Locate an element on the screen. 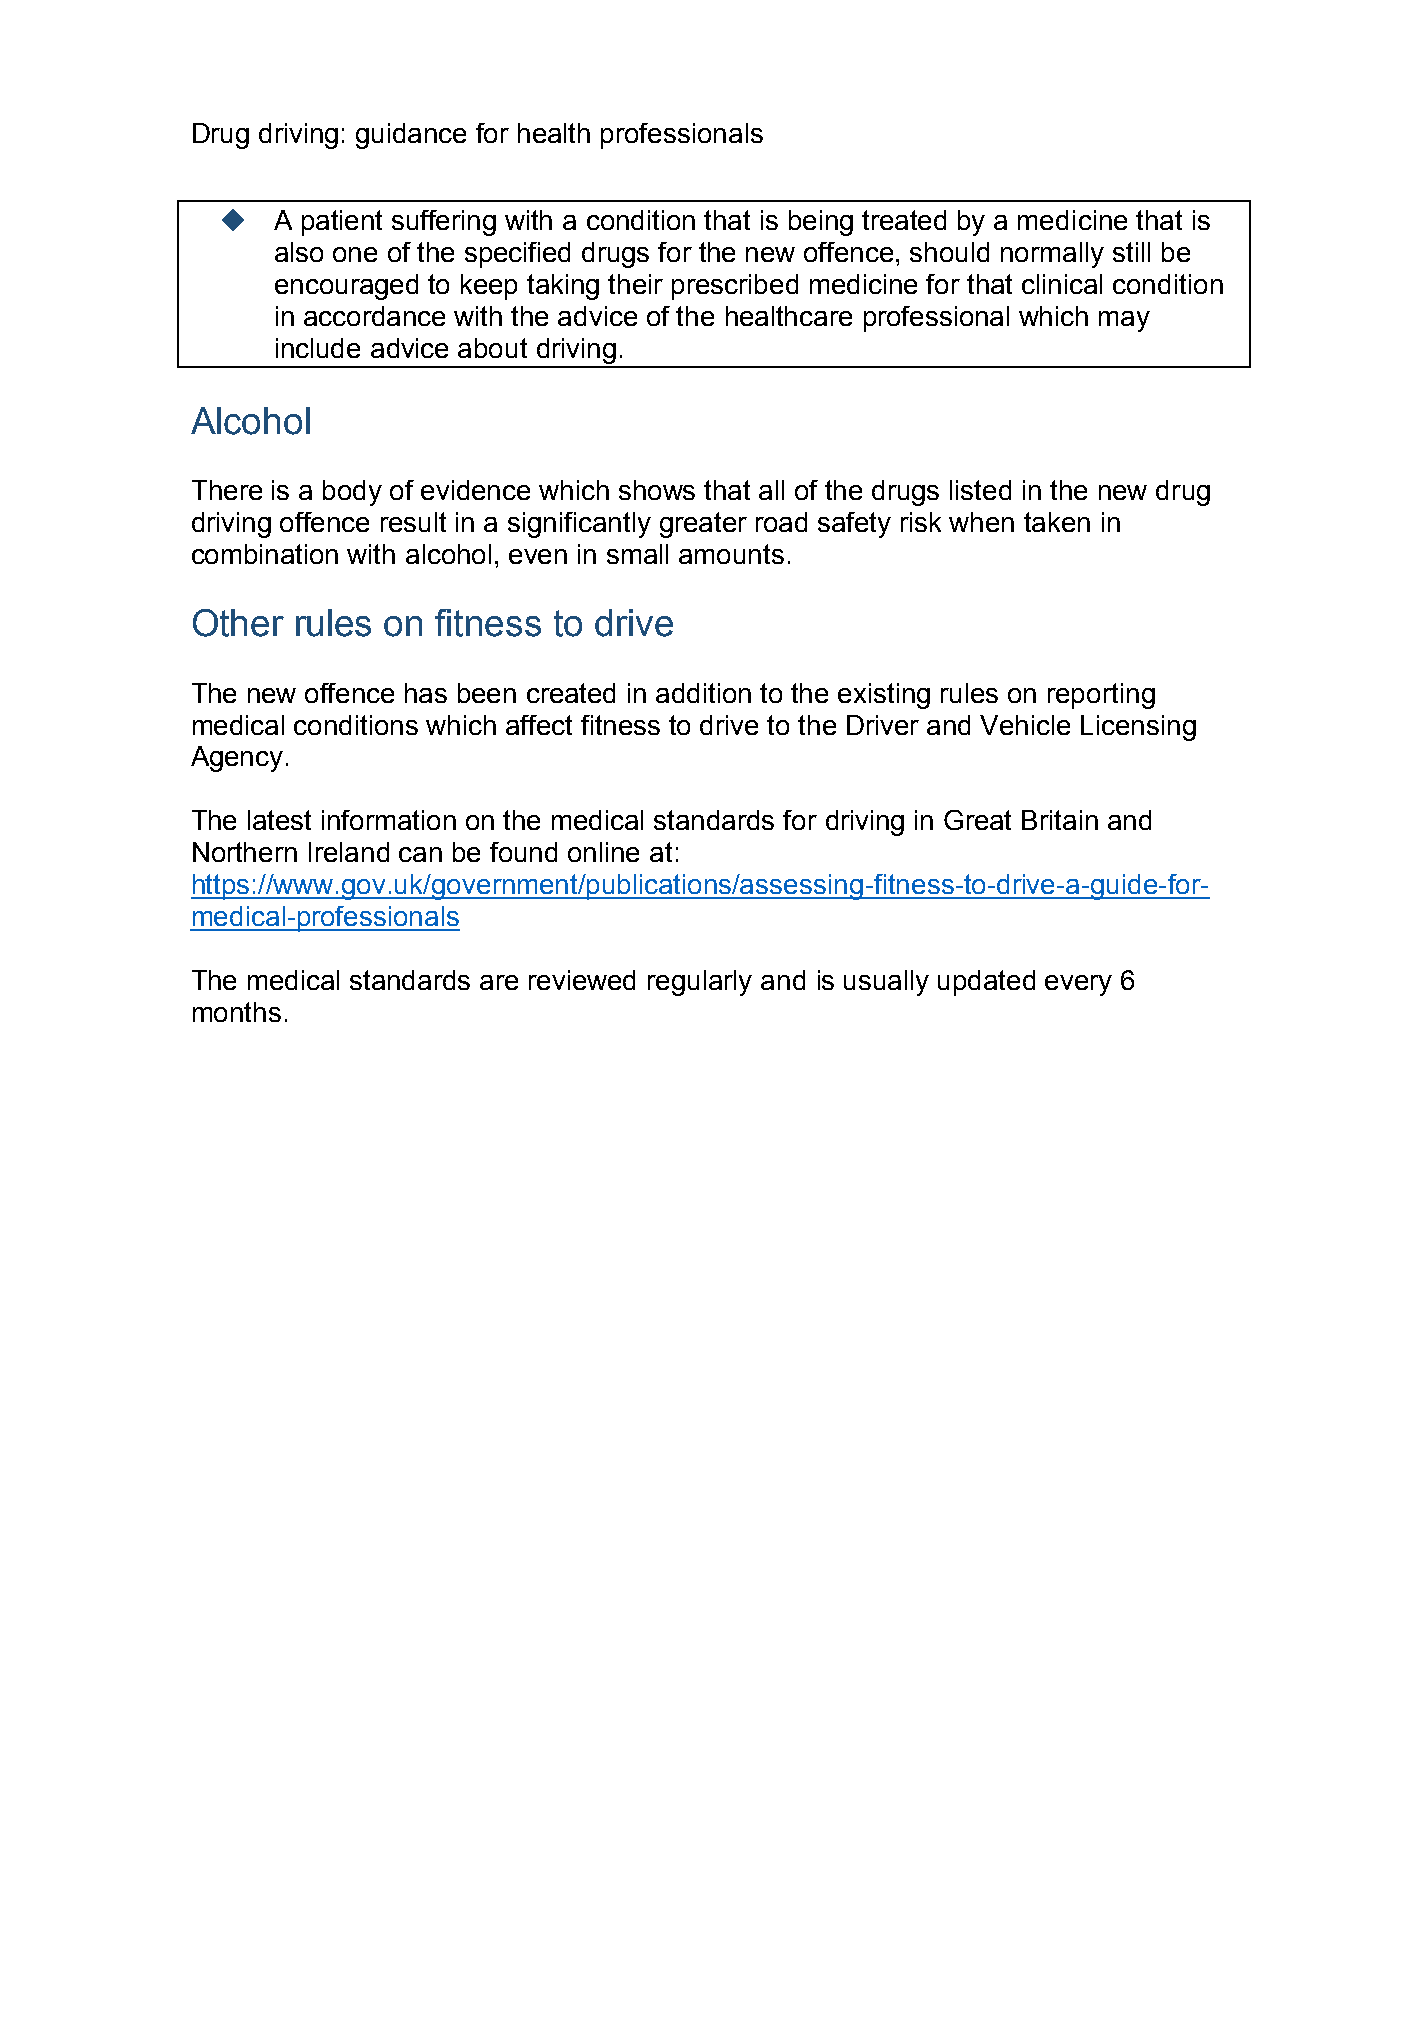 This screenshot has width=1427, height=2018. addition is located at coordinates (703, 693).
